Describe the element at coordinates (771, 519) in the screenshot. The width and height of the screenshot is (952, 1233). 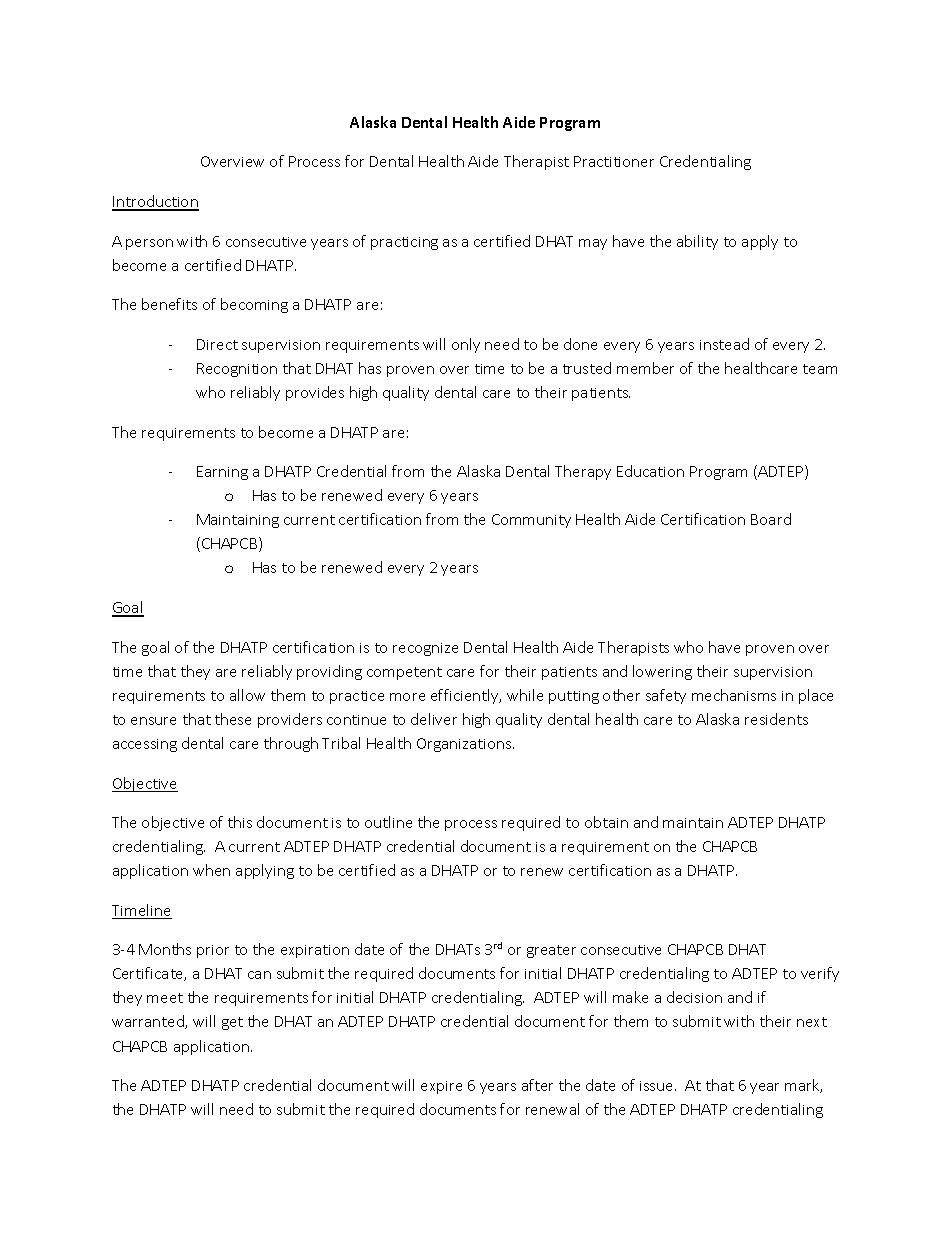
I see `Board` at that location.
